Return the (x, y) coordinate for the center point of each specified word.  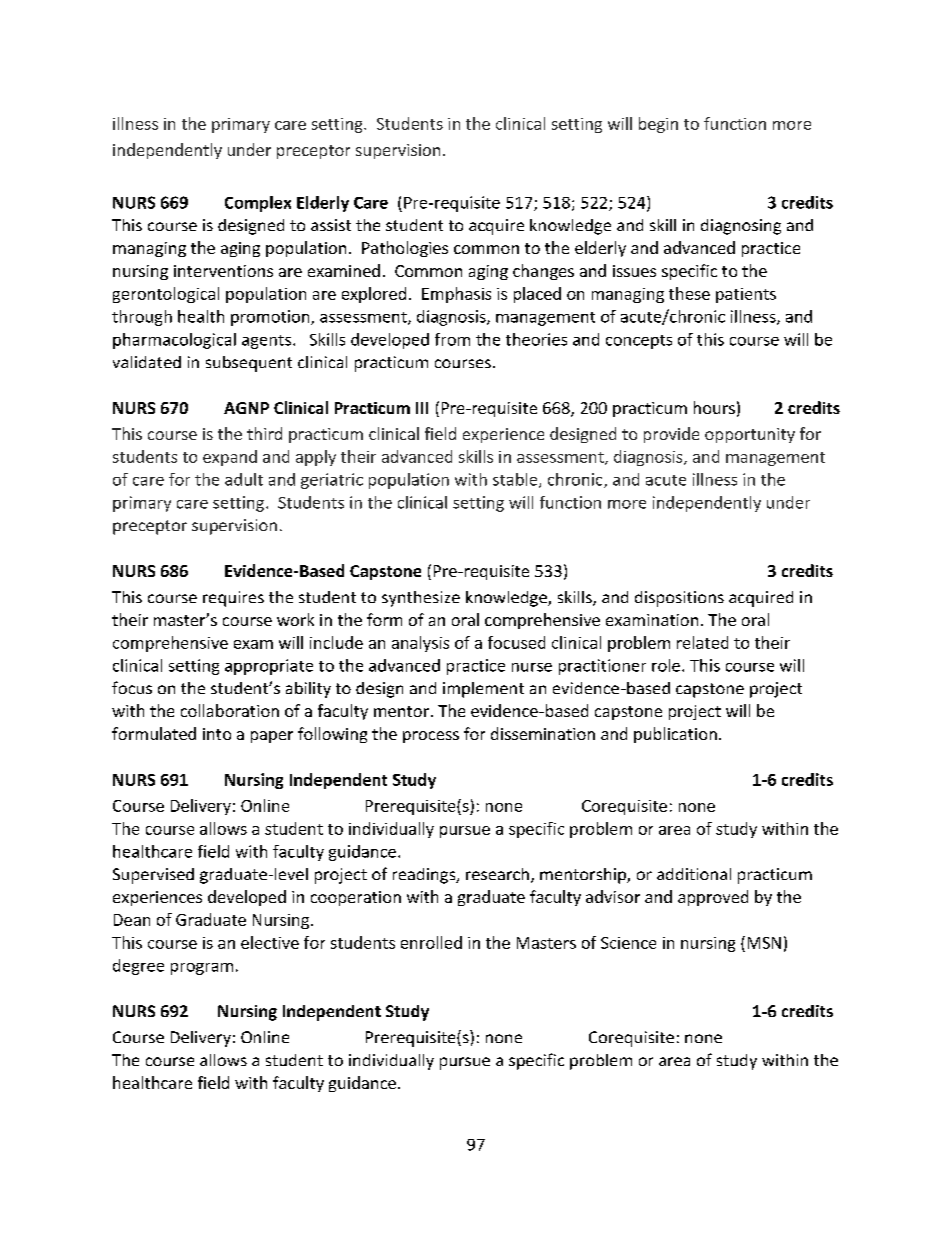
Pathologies (405, 249)
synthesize (421, 599)
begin (658, 125)
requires (233, 599)
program (202, 969)
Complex (258, 204)
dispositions (679, 599)
